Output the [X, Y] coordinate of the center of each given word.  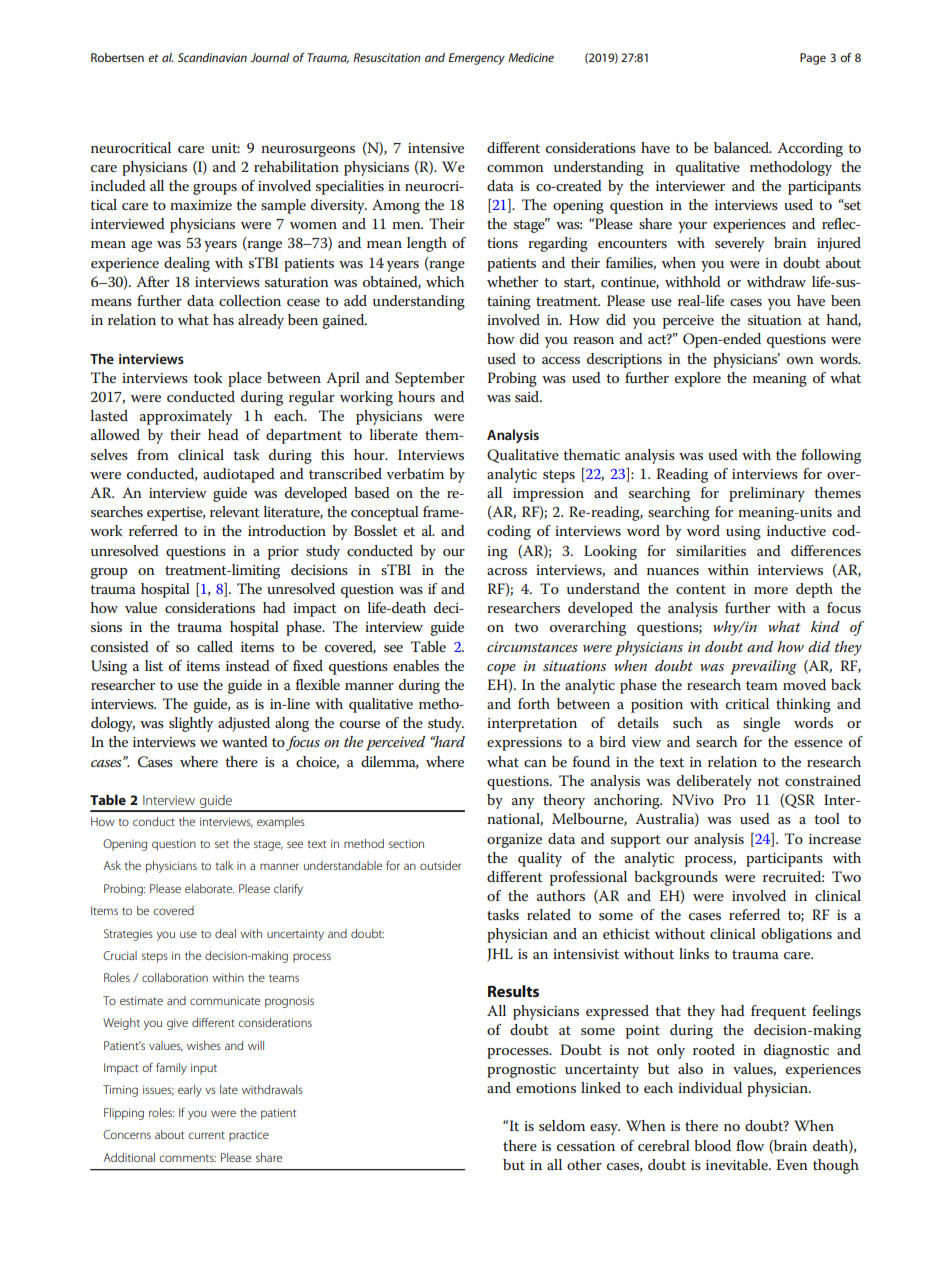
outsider [440, 865]
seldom [562, 1125]
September [430, 379]
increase [835, 839]
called [215, 646]
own [800, 360]
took [207, 377]
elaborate [209, 888]
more [771, 590]
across [507, 571]
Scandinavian [212, 57]
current [206, 1135]
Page [813, 59]
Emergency [476, 59]
